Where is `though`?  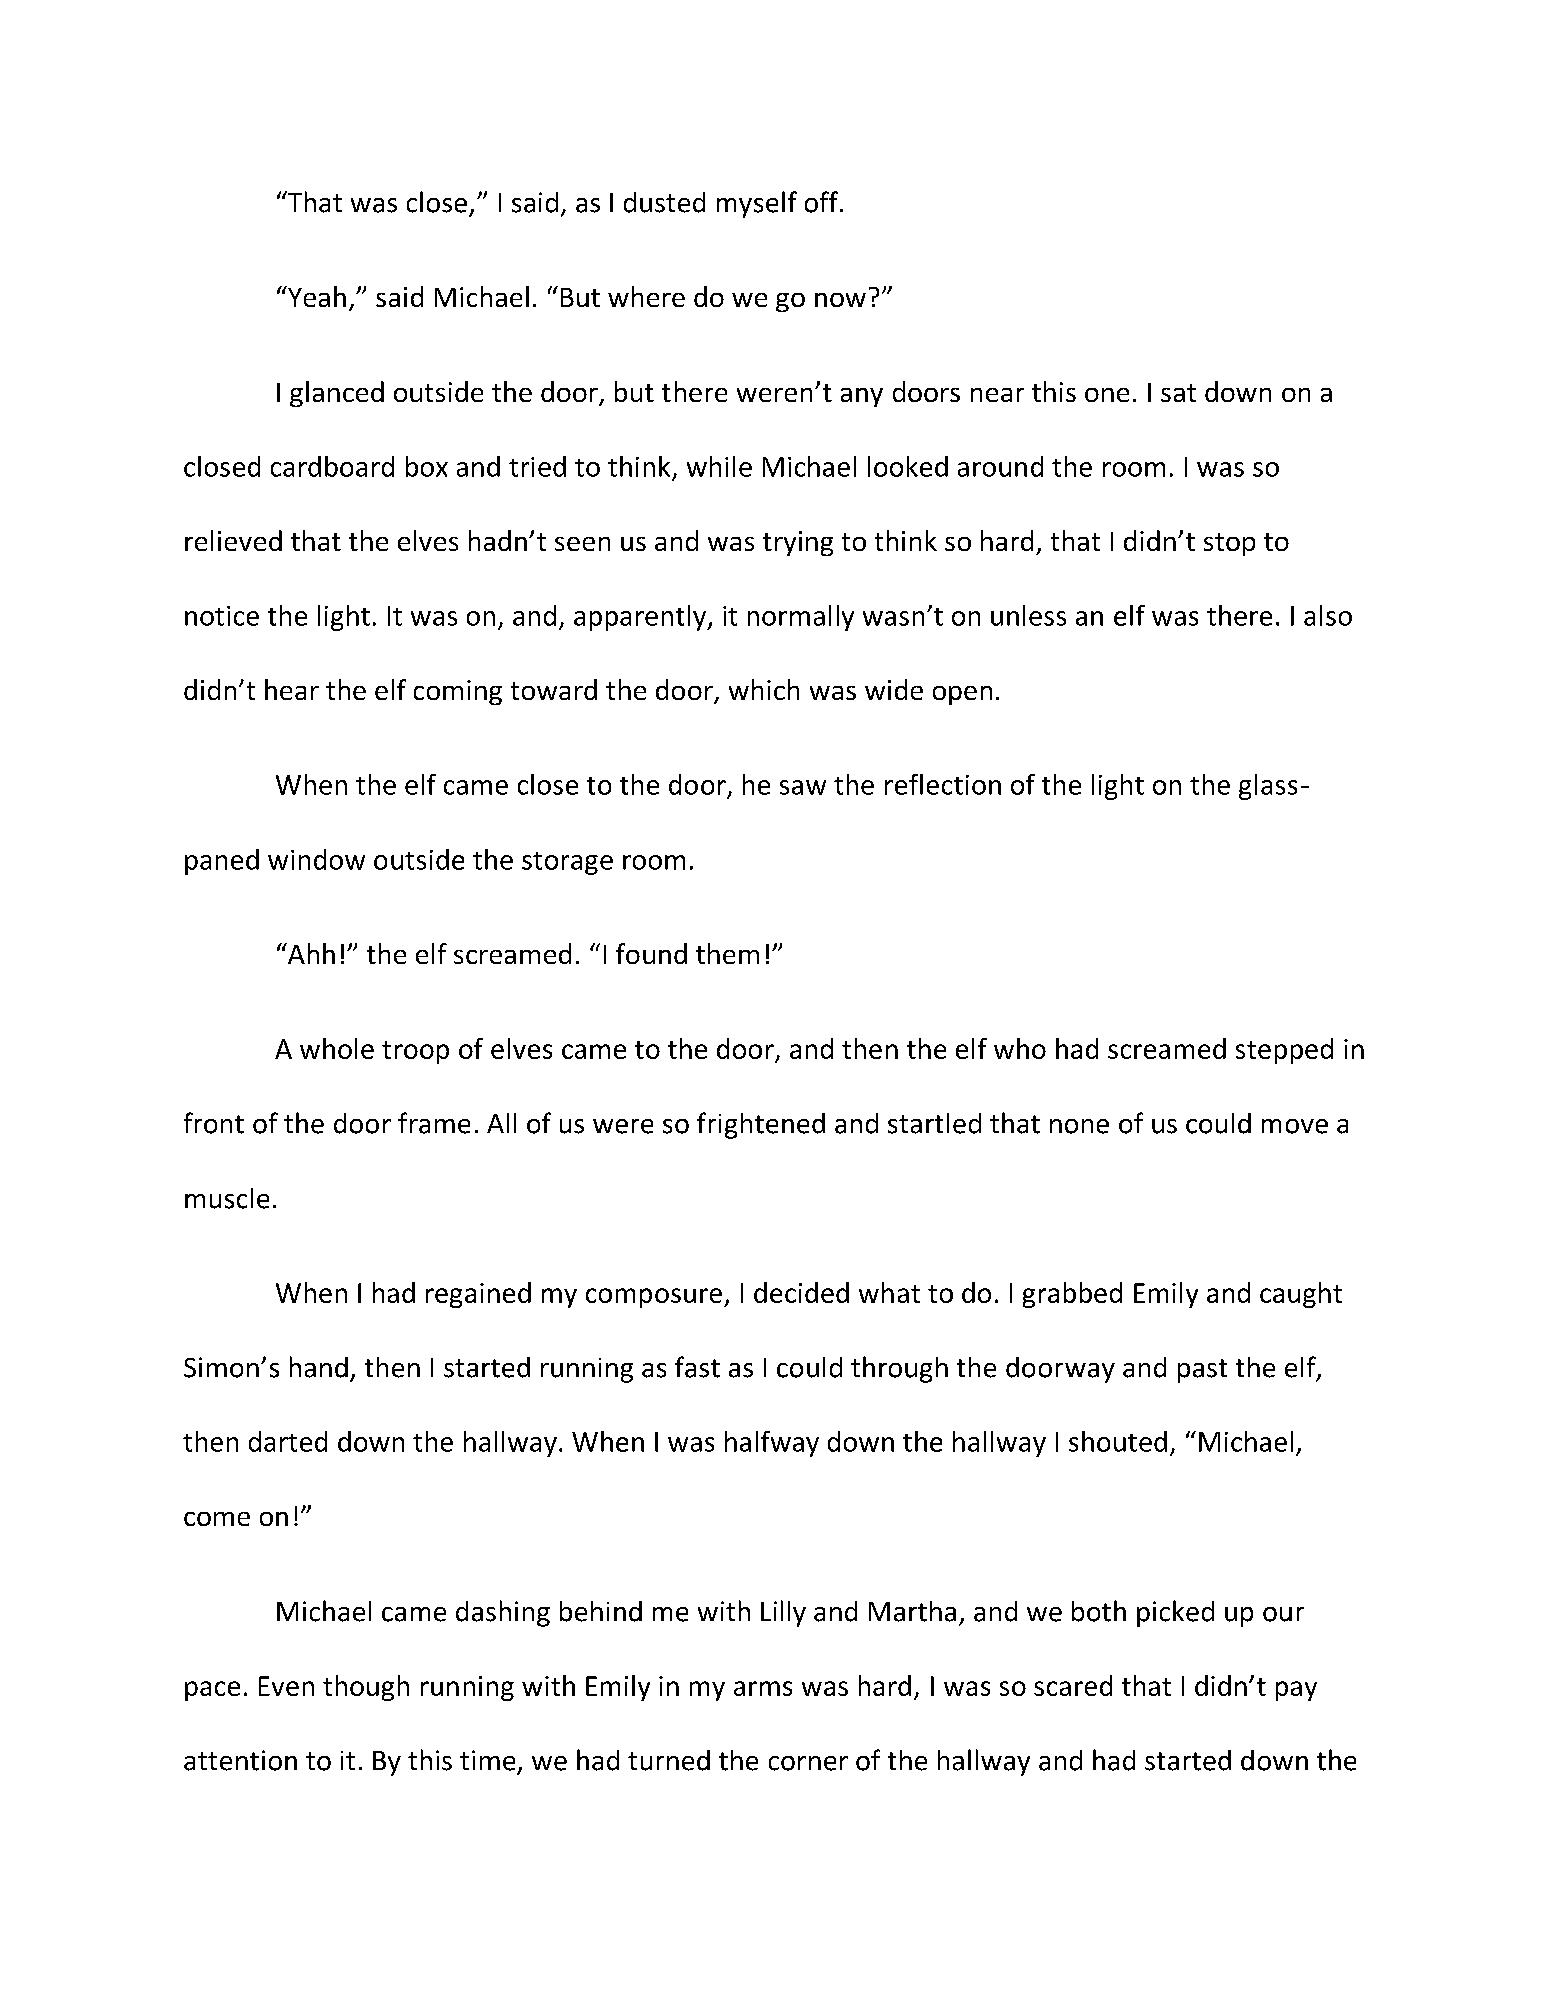 though is located at coordinates (366, 1688).
